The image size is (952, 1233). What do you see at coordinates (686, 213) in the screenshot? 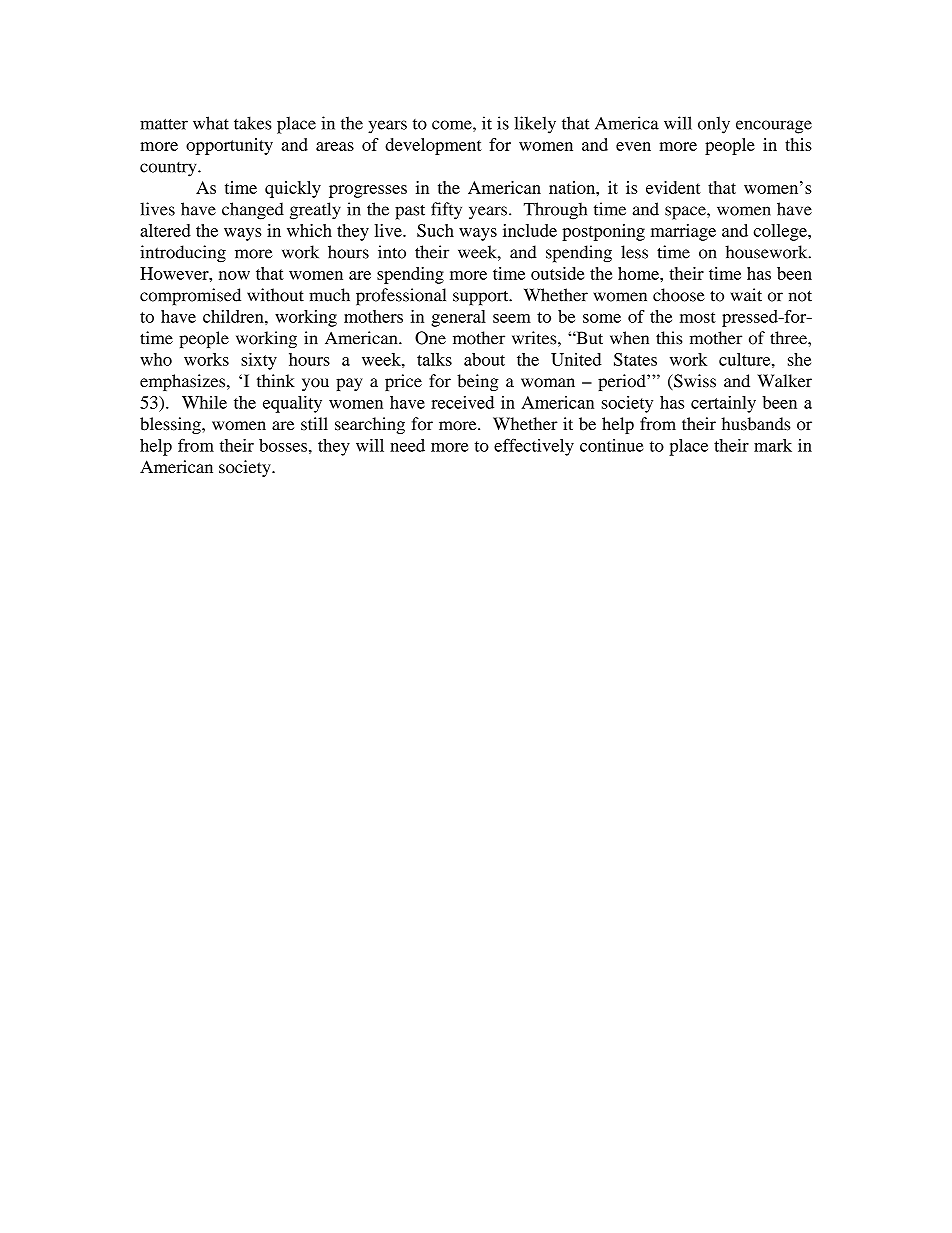
I see `space` at bounding box center [686, 213].
